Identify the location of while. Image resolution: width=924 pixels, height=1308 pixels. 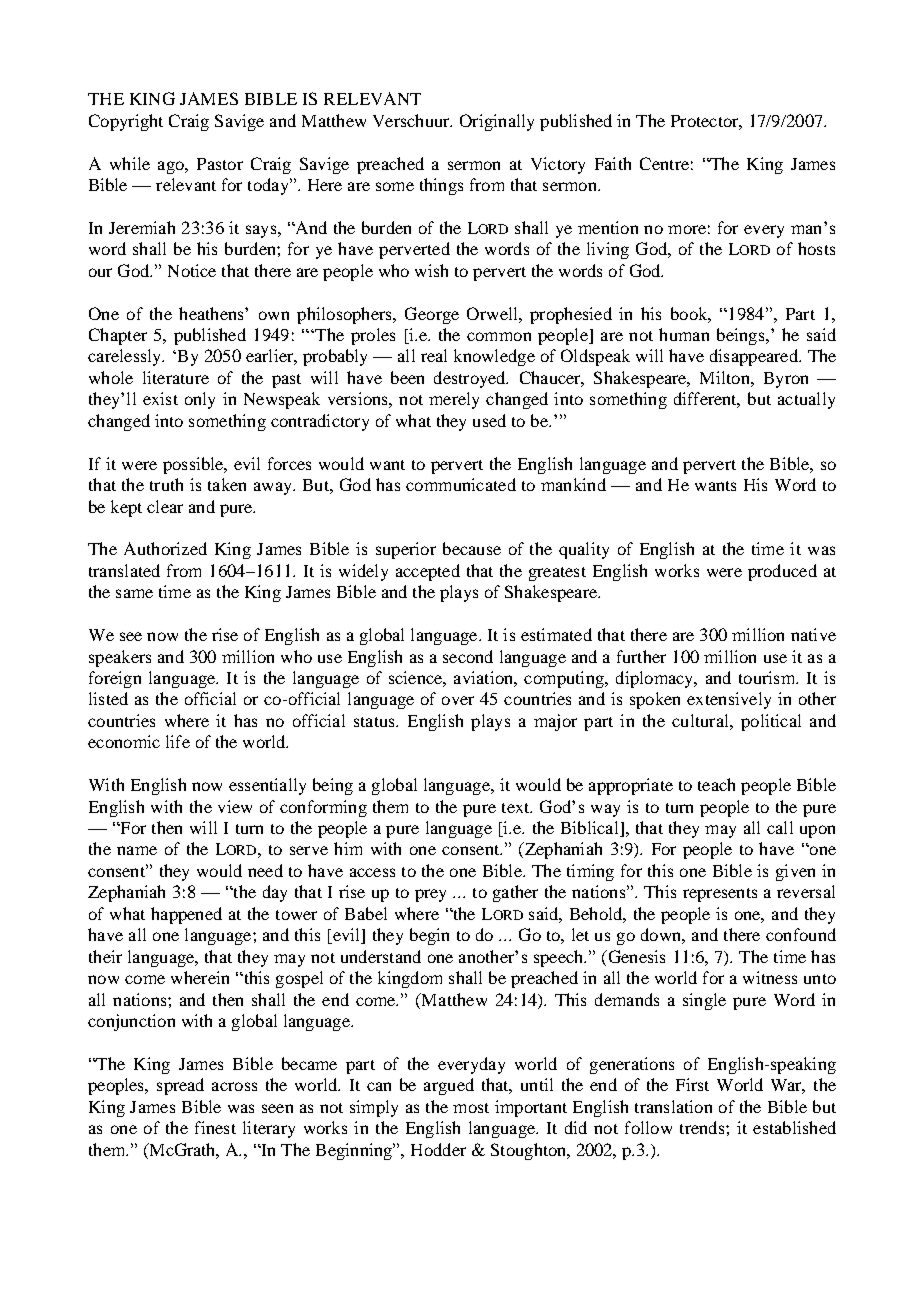
(130, 163).
